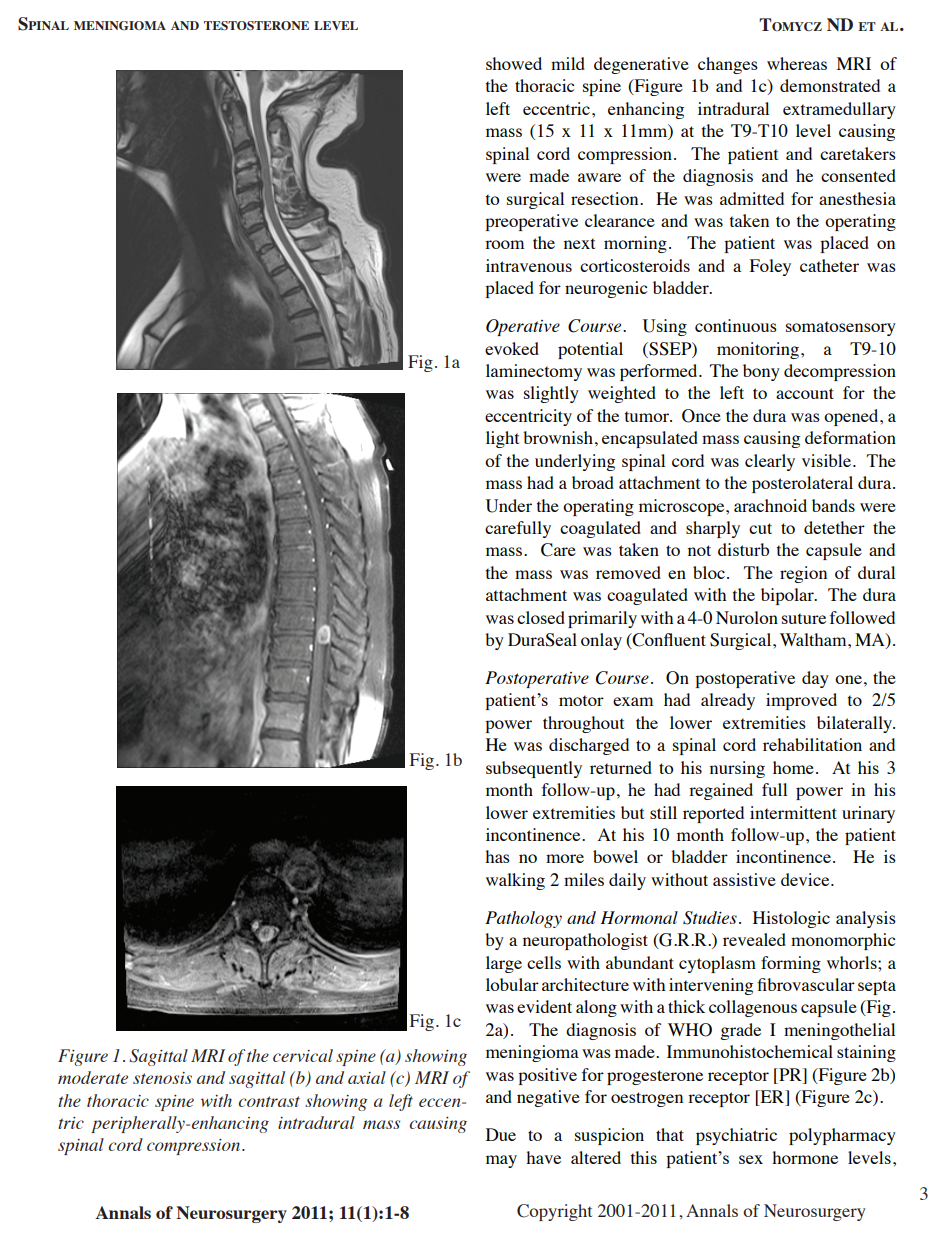  What do you see at coordinates (770, 462) in the screenshot?
I see `clearly` at bounding box center [770, 462].
